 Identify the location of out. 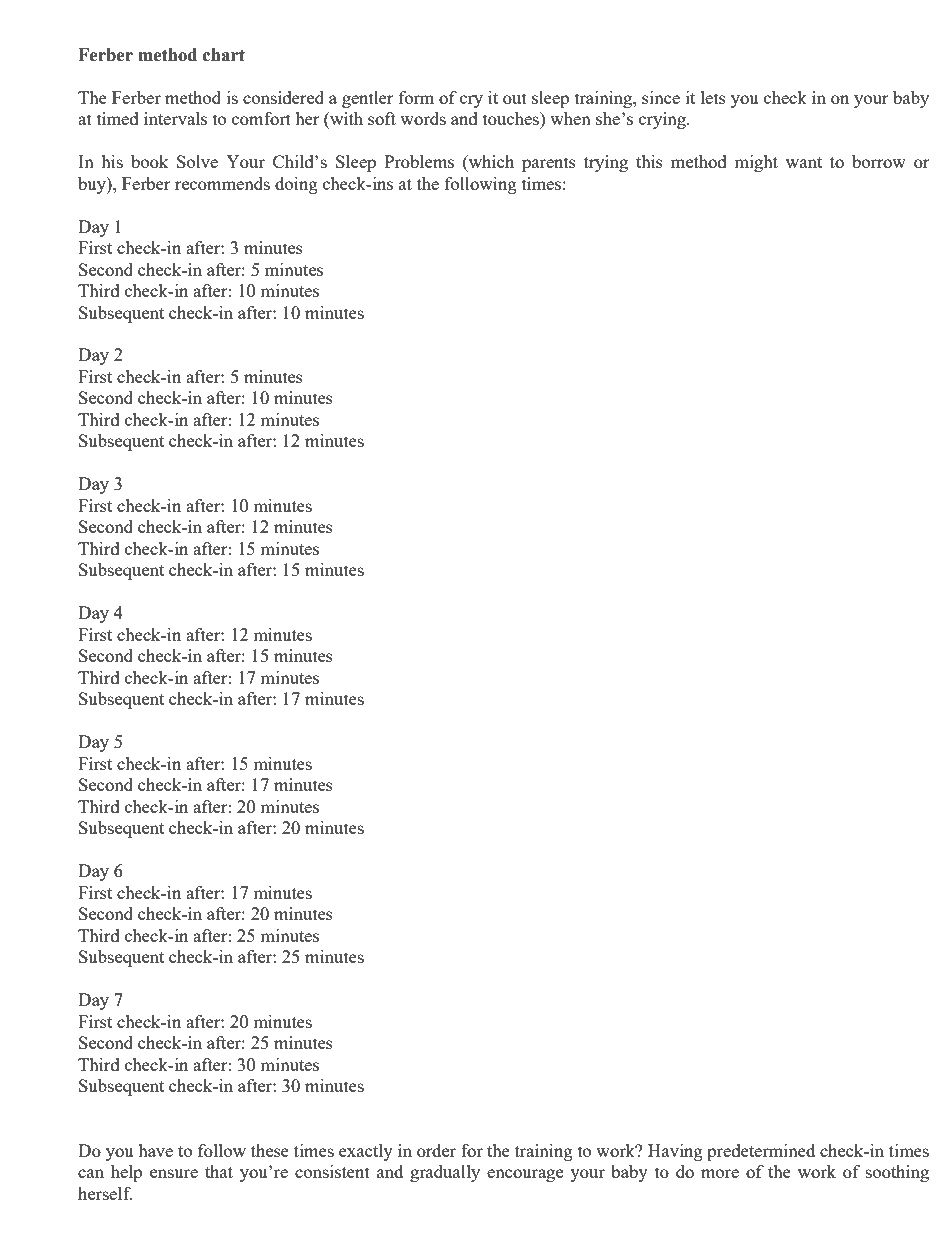
(515, 98).
